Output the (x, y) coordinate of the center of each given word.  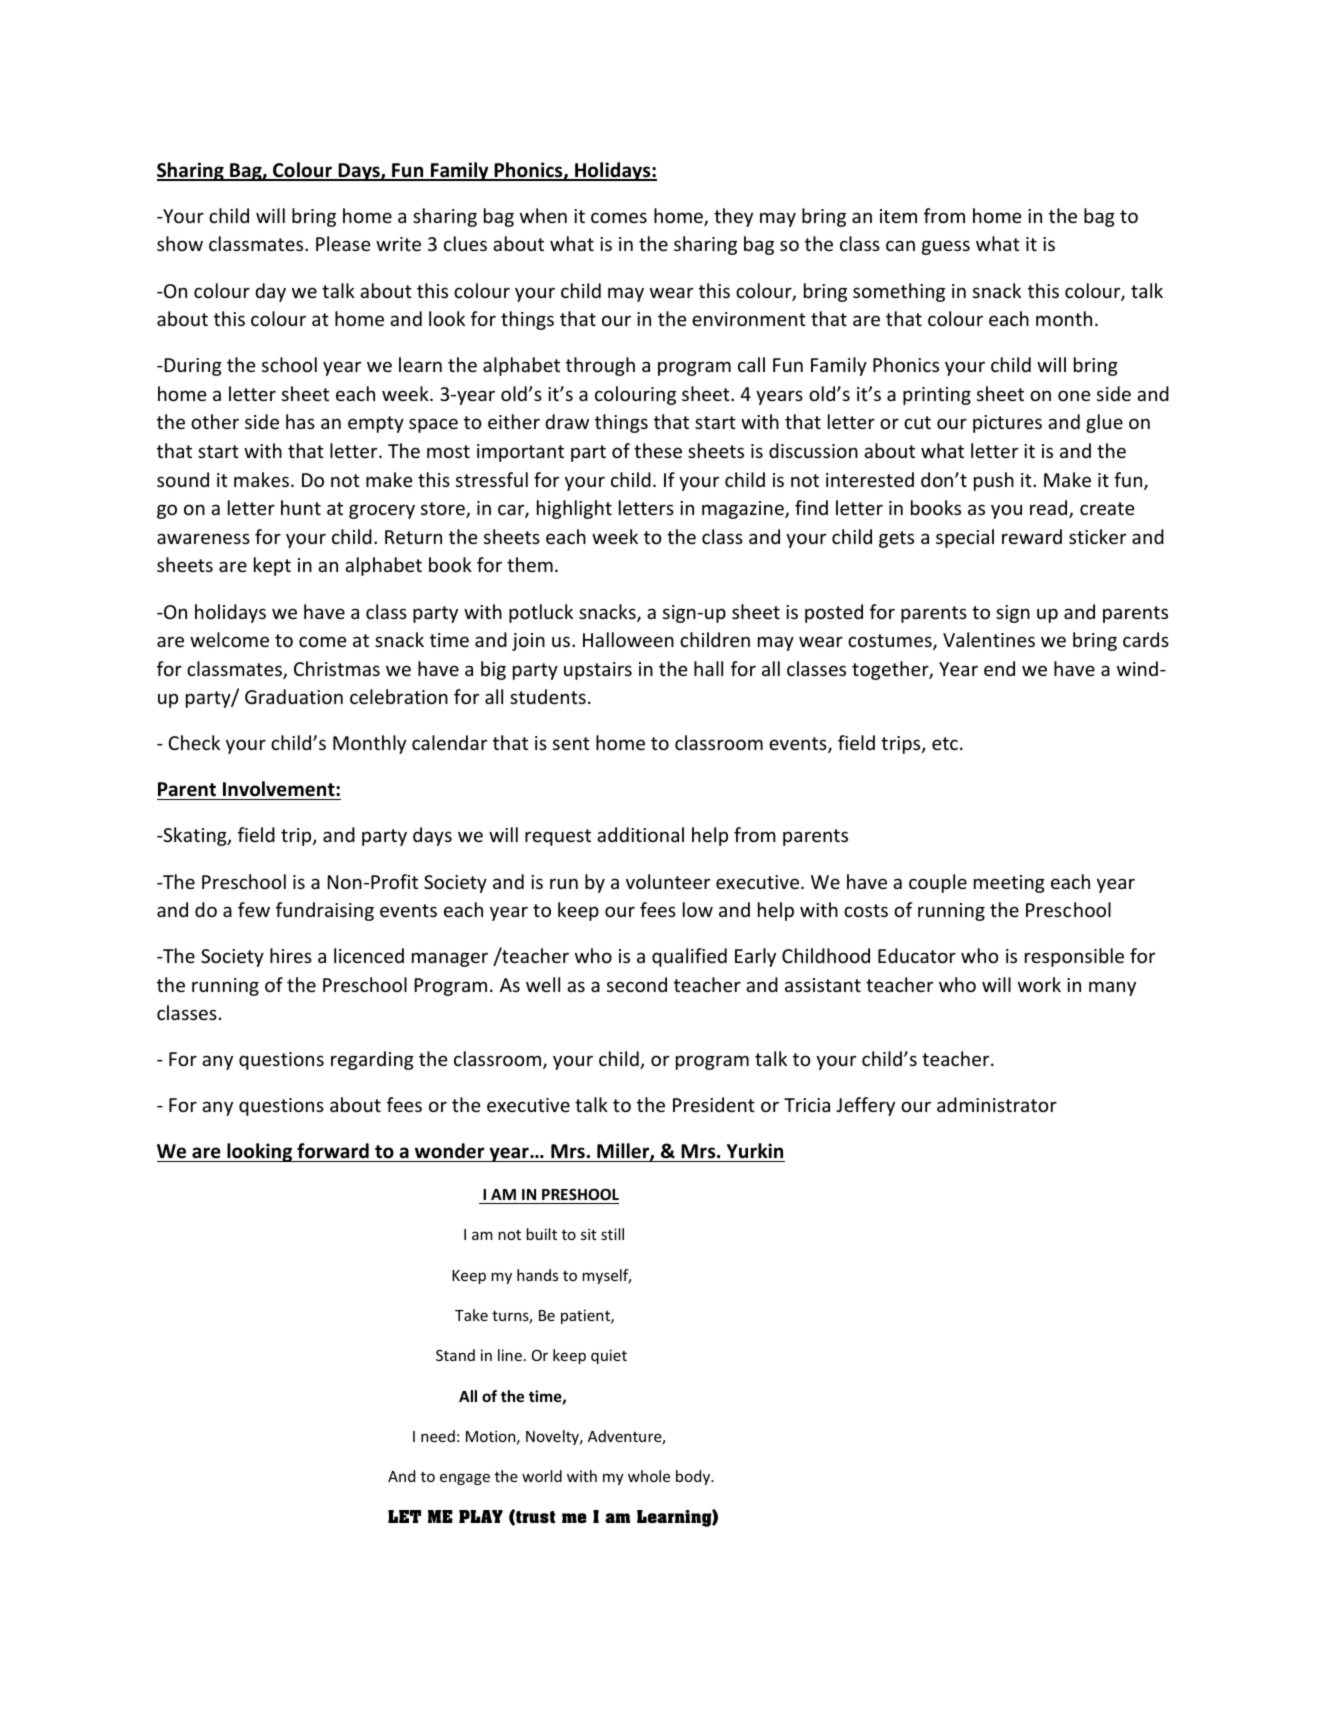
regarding (372, 1060)
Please (343, 243)
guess (946, 247)
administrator (997, 1104)
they (733, 217)
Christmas (337, 668)
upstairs (598, 671)
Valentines (989, 639)
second (637, 984)
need (438, 1436)
